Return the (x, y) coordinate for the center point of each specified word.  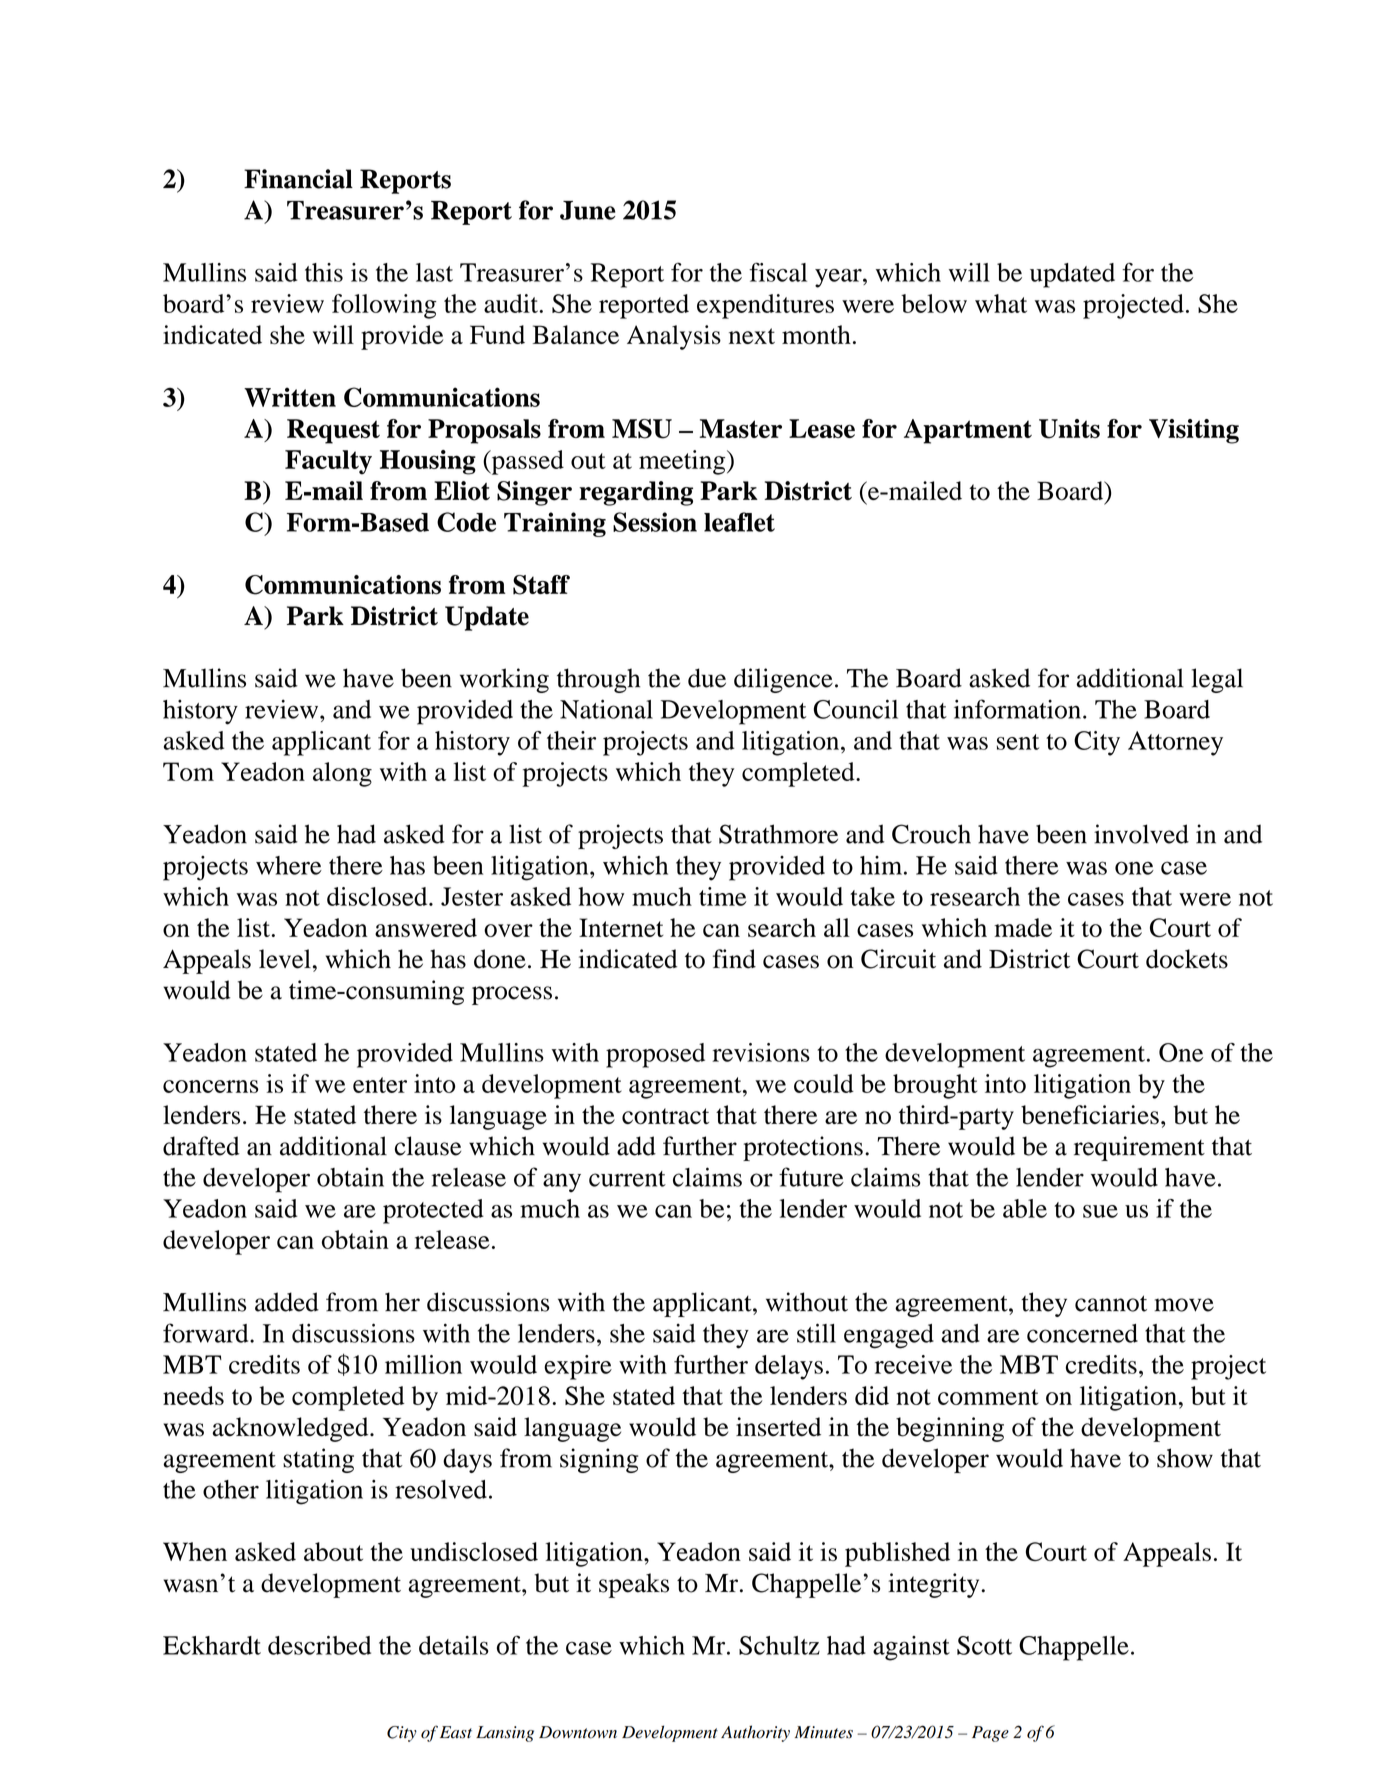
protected (433, 1211)
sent (1018, 742)
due (707, 678)
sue (1100, 1211)
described (319, 1645)
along (342, 774)
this (324, 272)
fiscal (778, 272)
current (627, 1179)
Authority (755, 1733)
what (1001, 303)
